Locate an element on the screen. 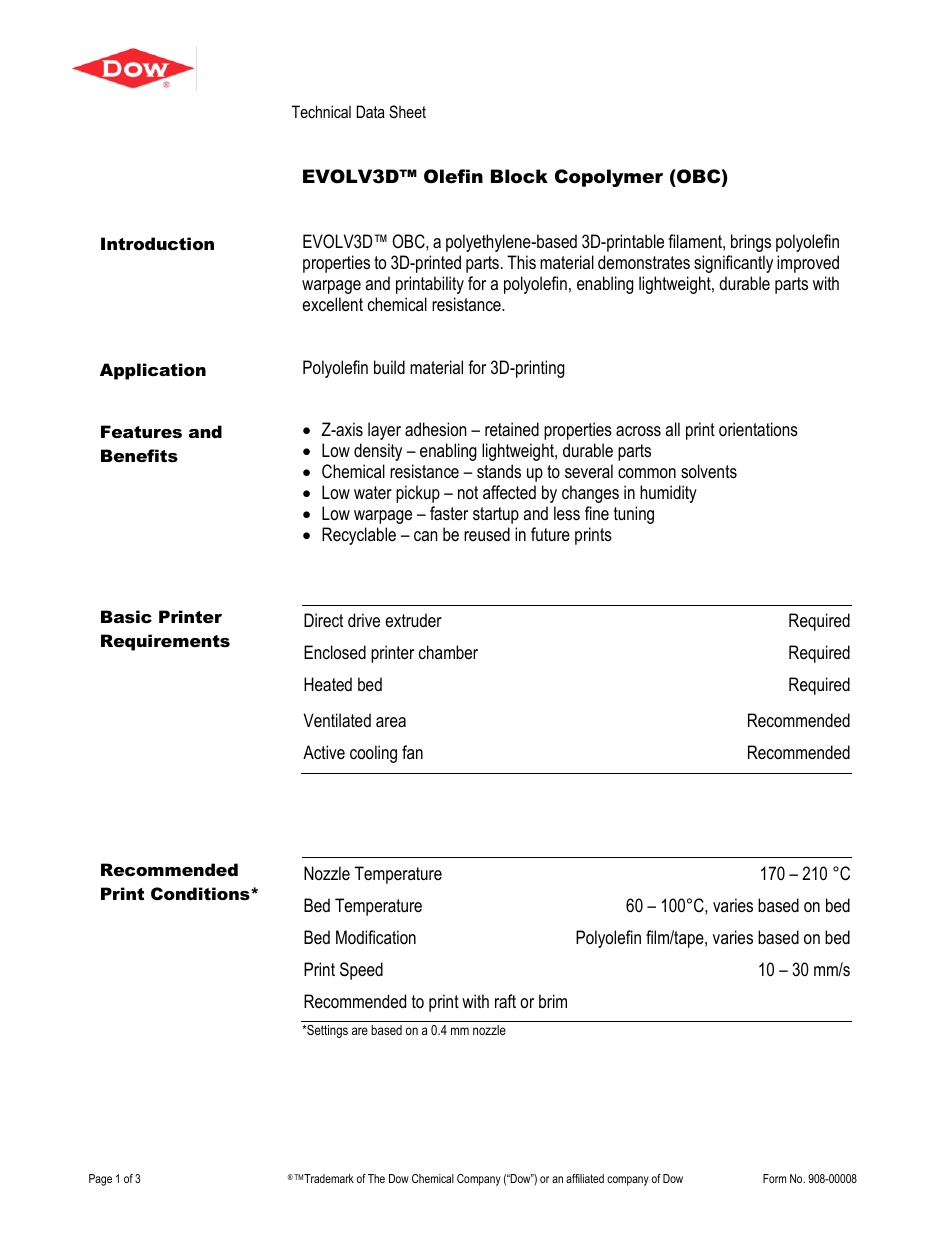 This screenshot has height=1233, width=952. solvents is located at coordinates (709, 471).
